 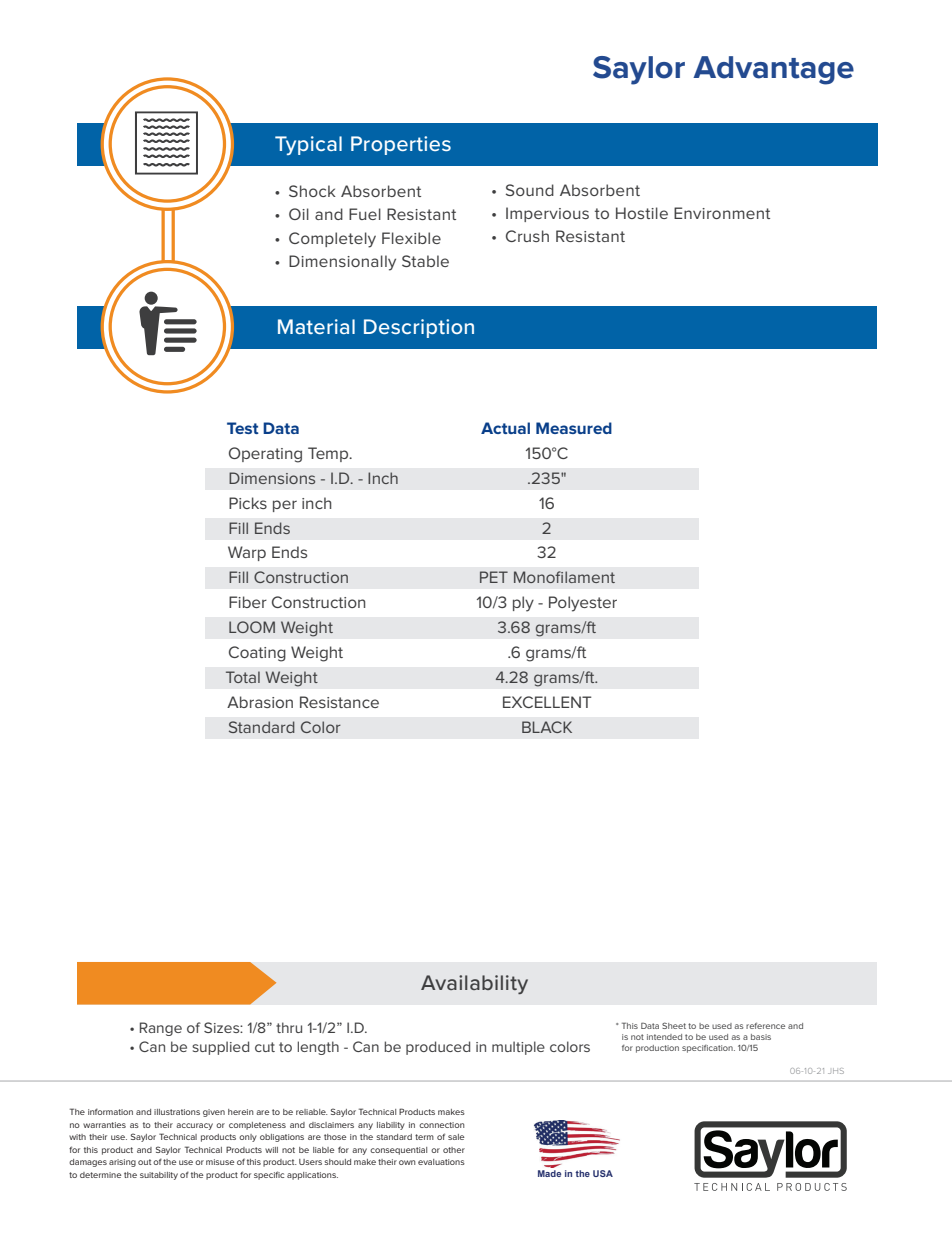 I want to click on out, so click(x=144, y=1162).
